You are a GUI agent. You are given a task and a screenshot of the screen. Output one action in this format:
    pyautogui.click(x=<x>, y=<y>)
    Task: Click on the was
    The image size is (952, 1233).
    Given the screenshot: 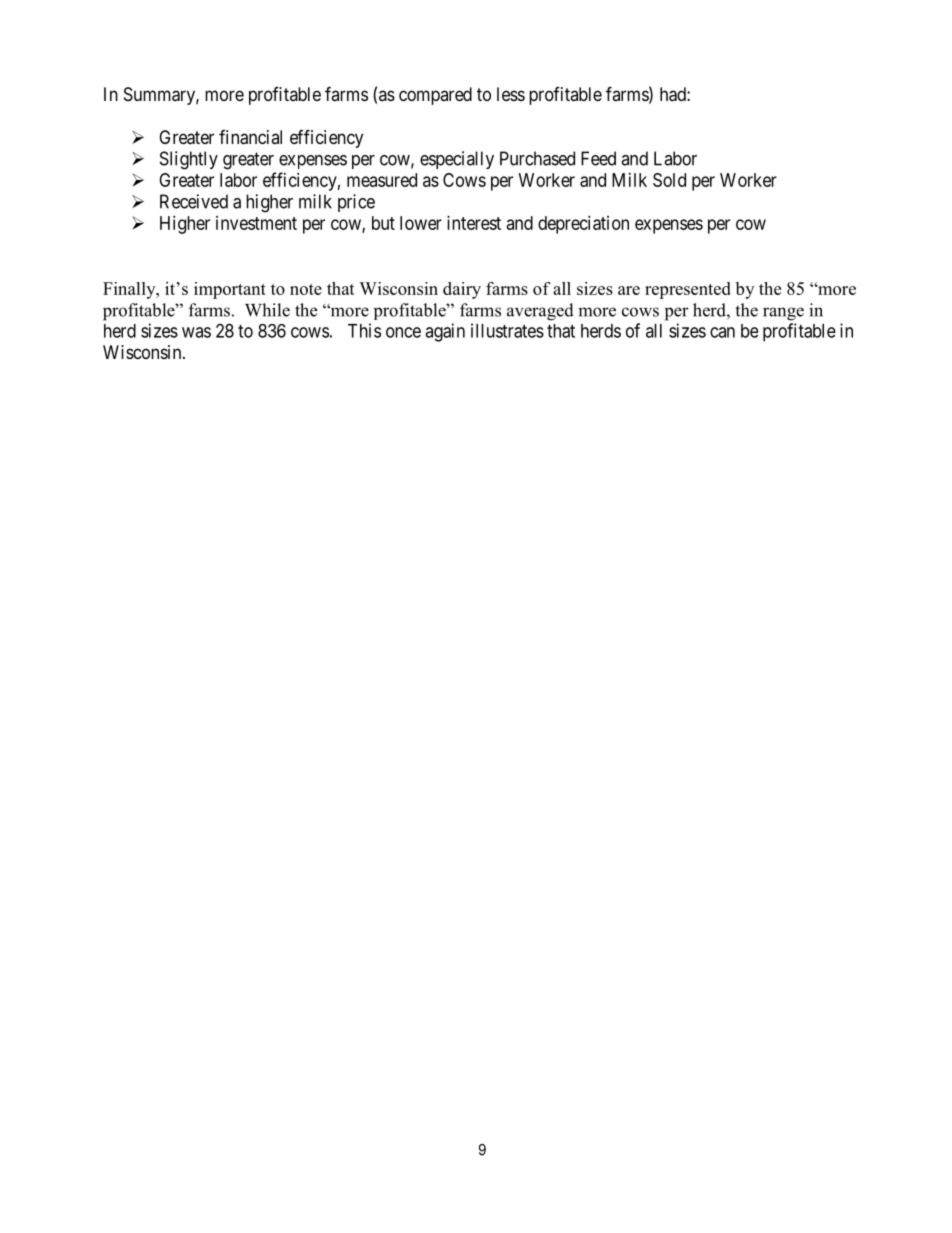 What is the action you would take?
    pyautogui.click(x=196, y=332)
